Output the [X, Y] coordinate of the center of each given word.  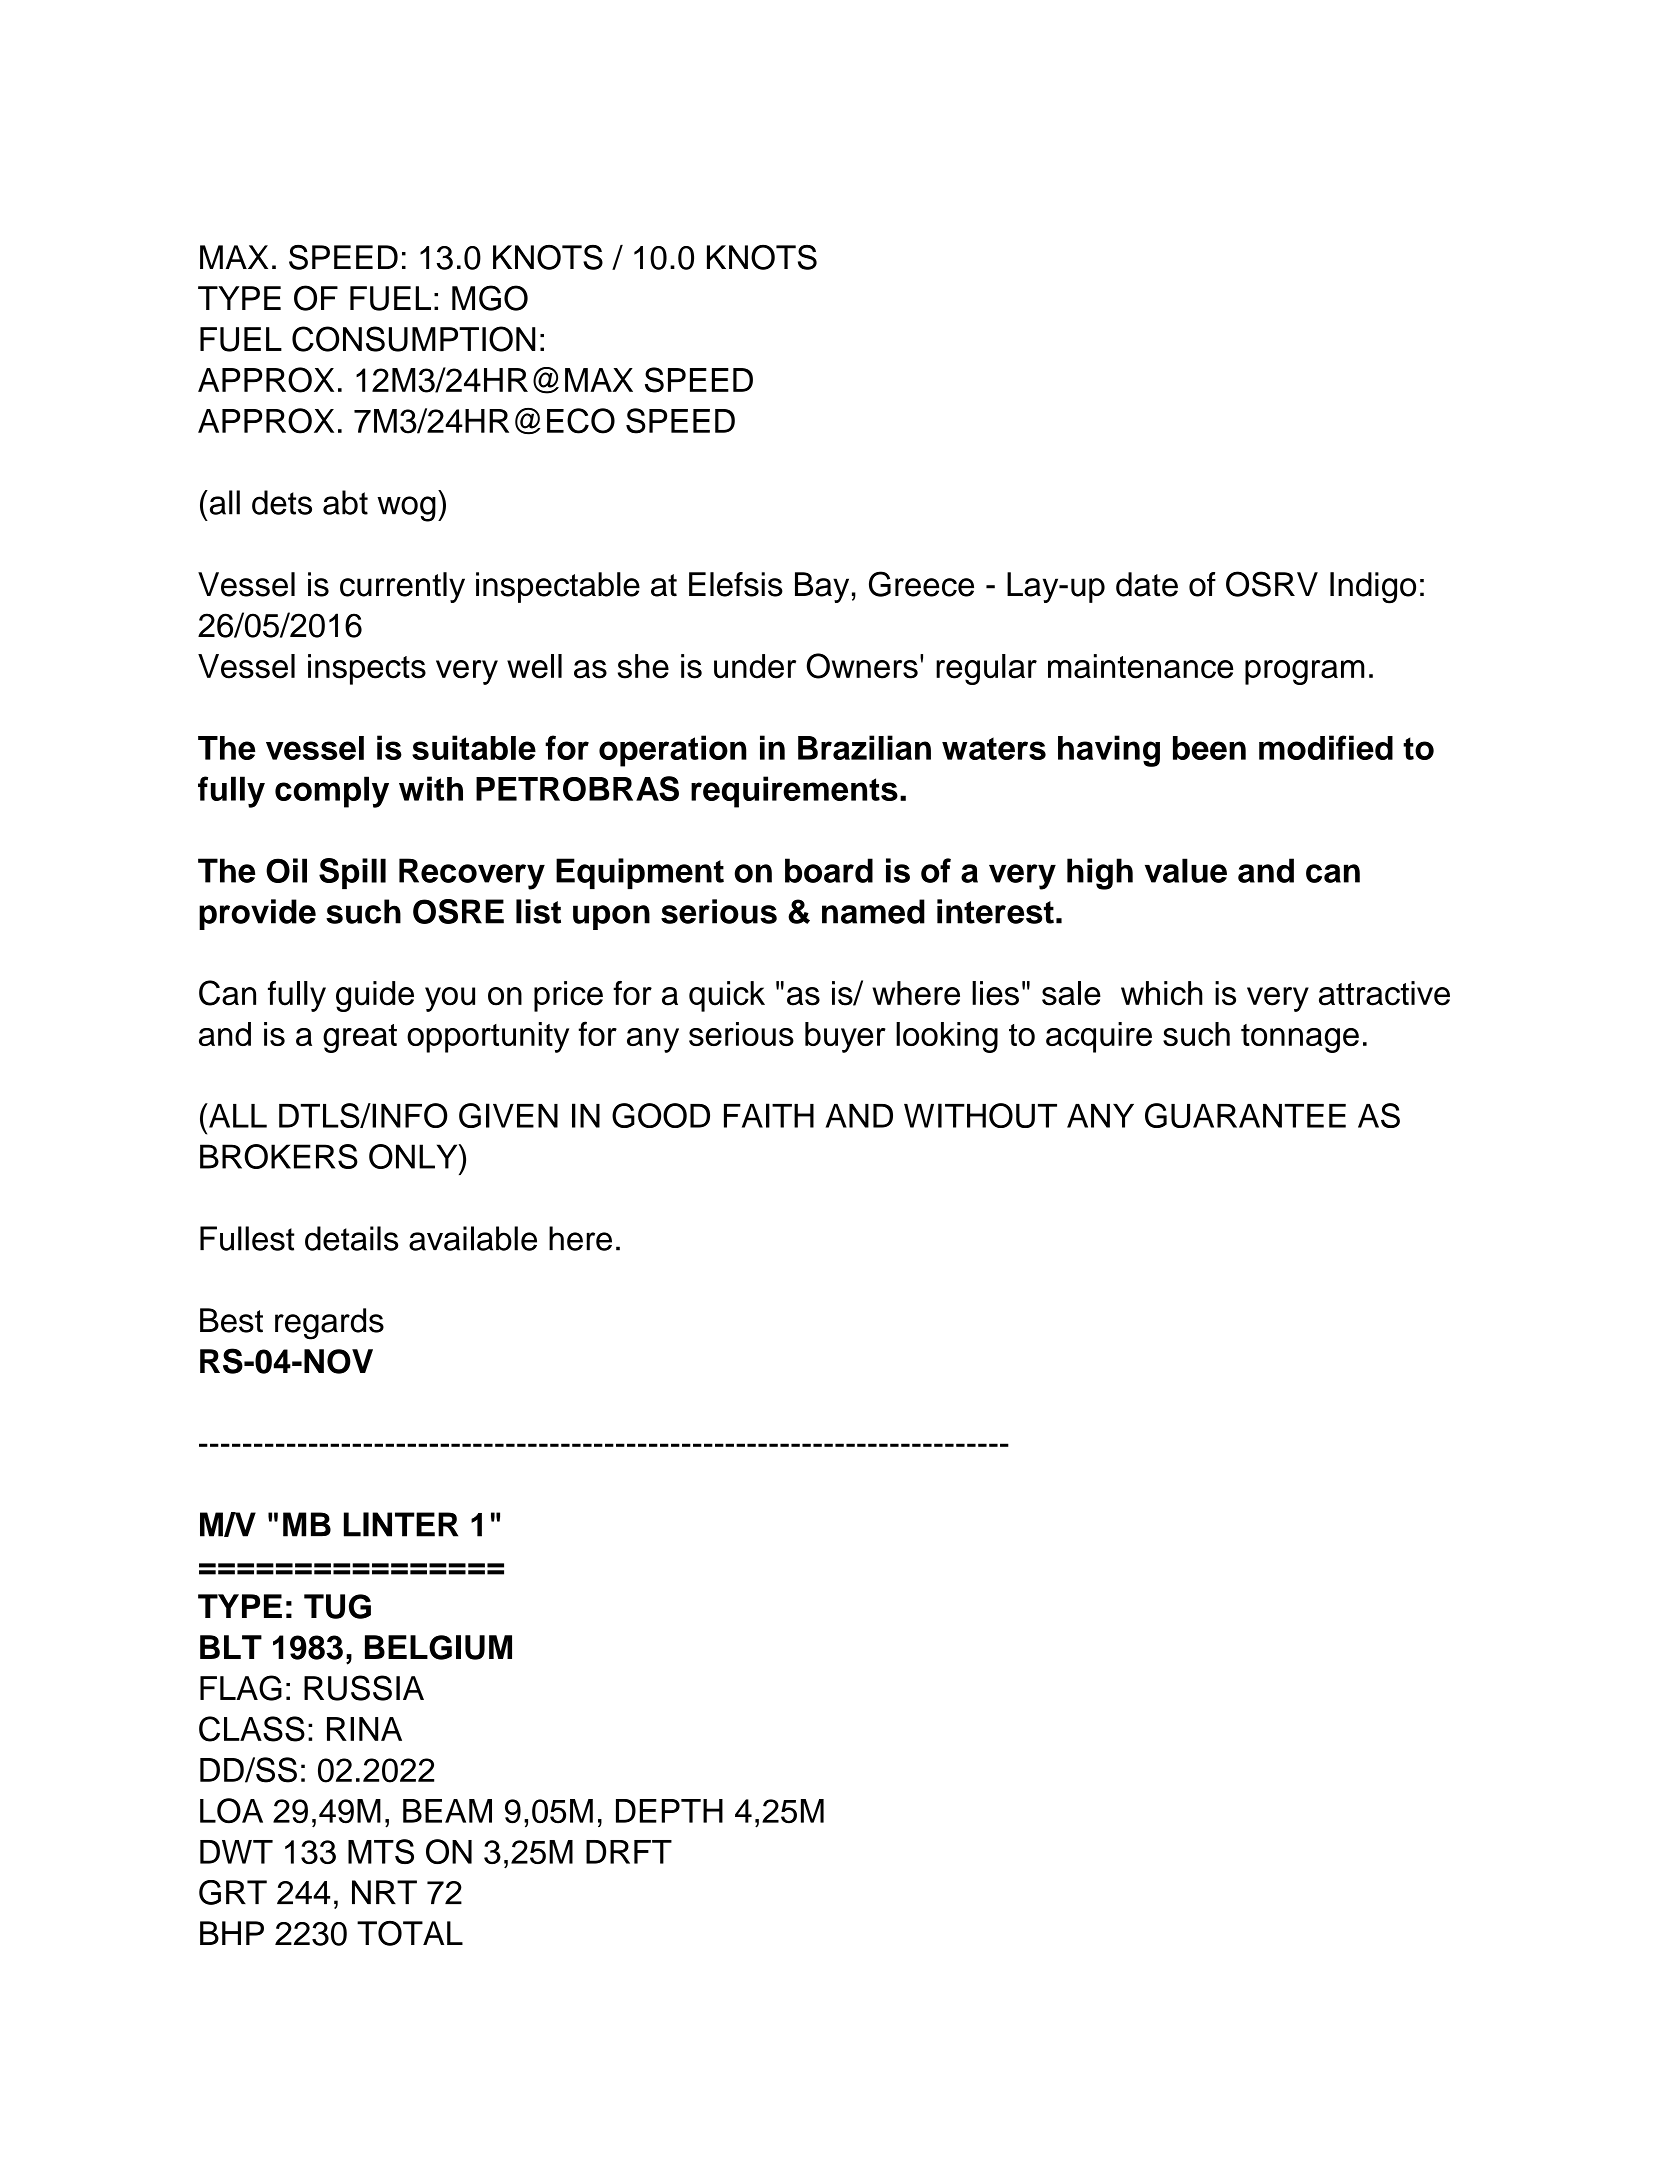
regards [329, 1324]
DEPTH [669, 1811]
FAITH [769, 1115]
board [829, 870]
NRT [384, 1892]
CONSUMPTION [414, 339]
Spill [352, 873]
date [1147, 584]
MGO [490, 298]
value [1186, 870]
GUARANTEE [1245, 1115]
